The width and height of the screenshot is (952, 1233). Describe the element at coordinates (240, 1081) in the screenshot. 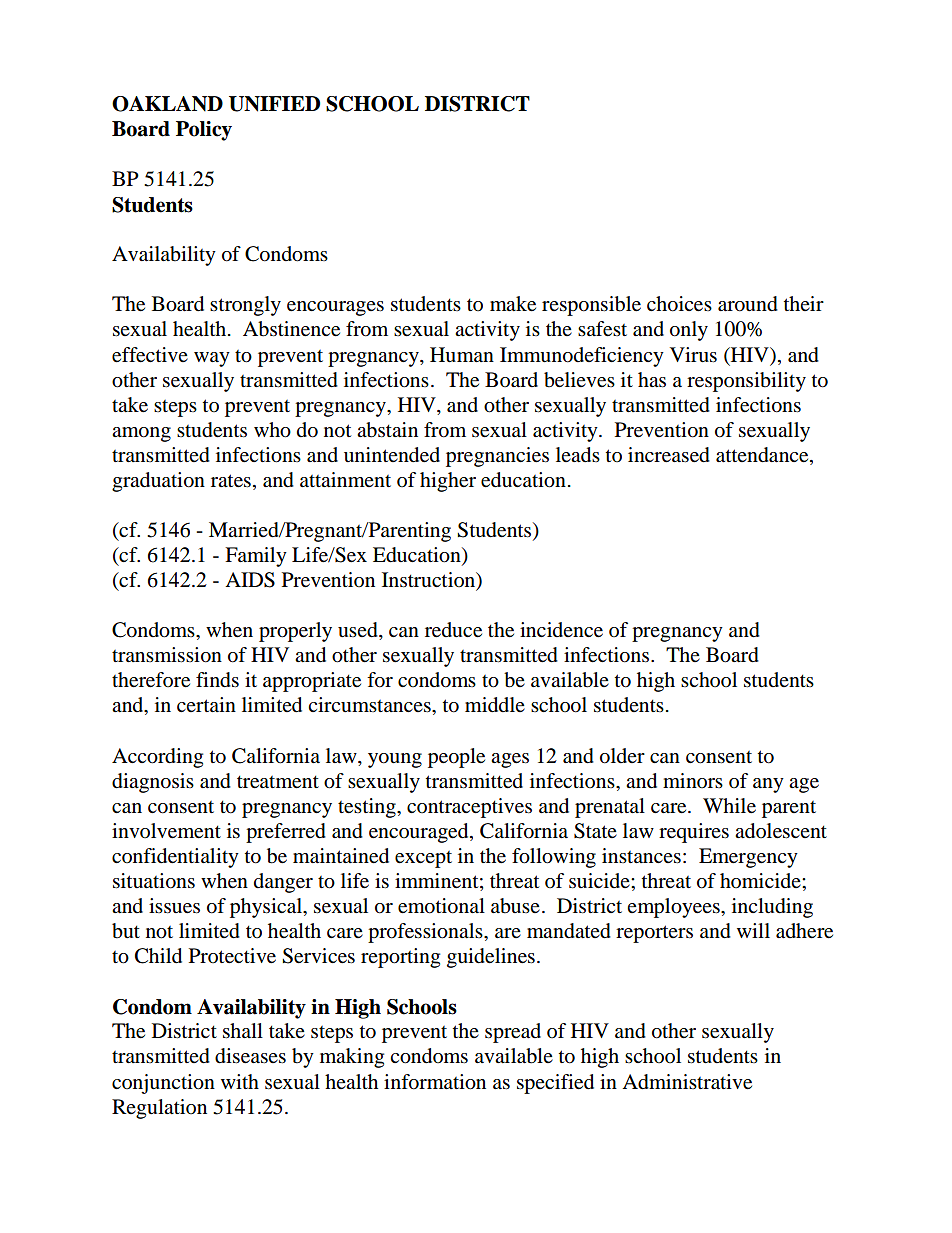

I see `with` at that location.
